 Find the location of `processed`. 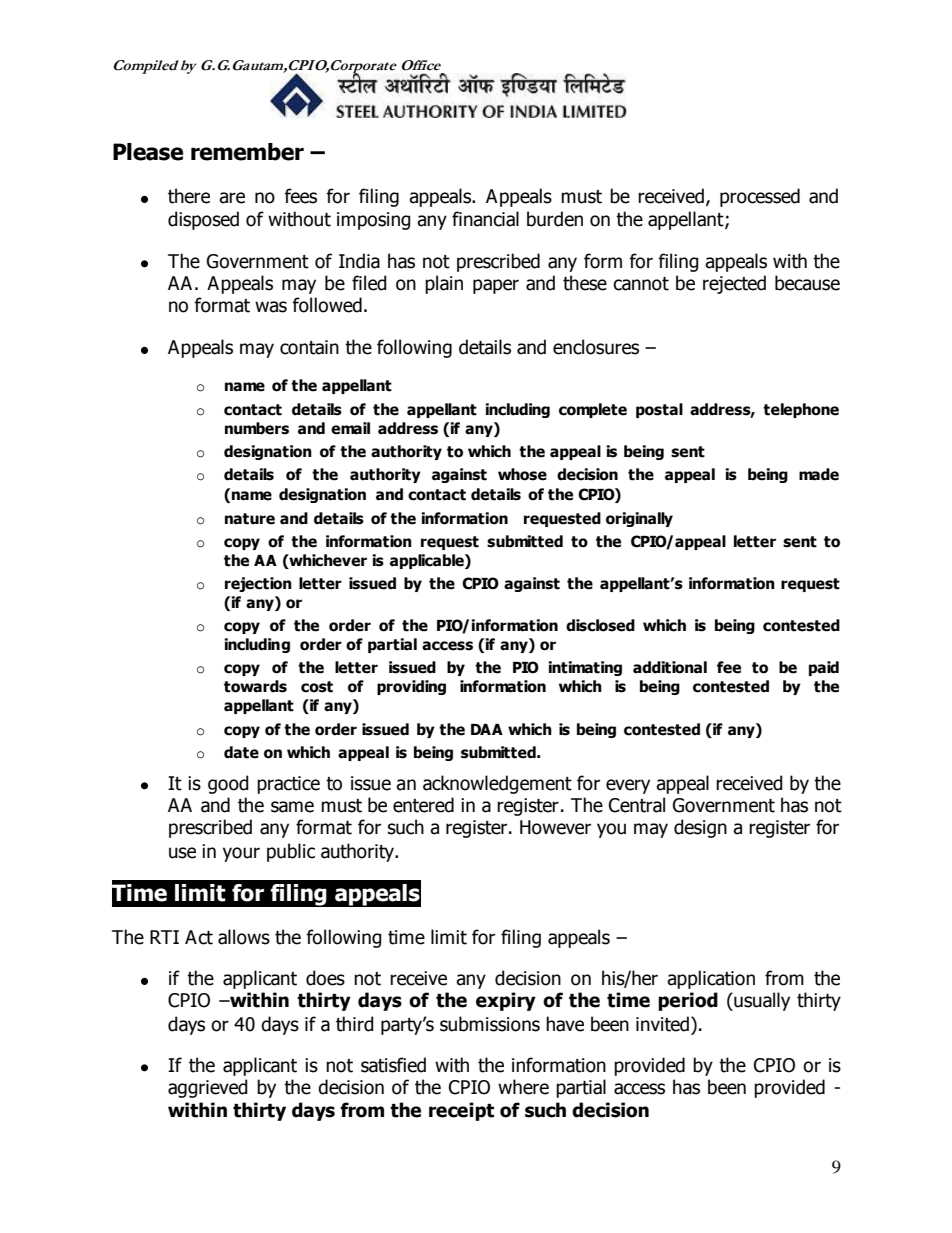

processed is located at coordinates (760, 197).
